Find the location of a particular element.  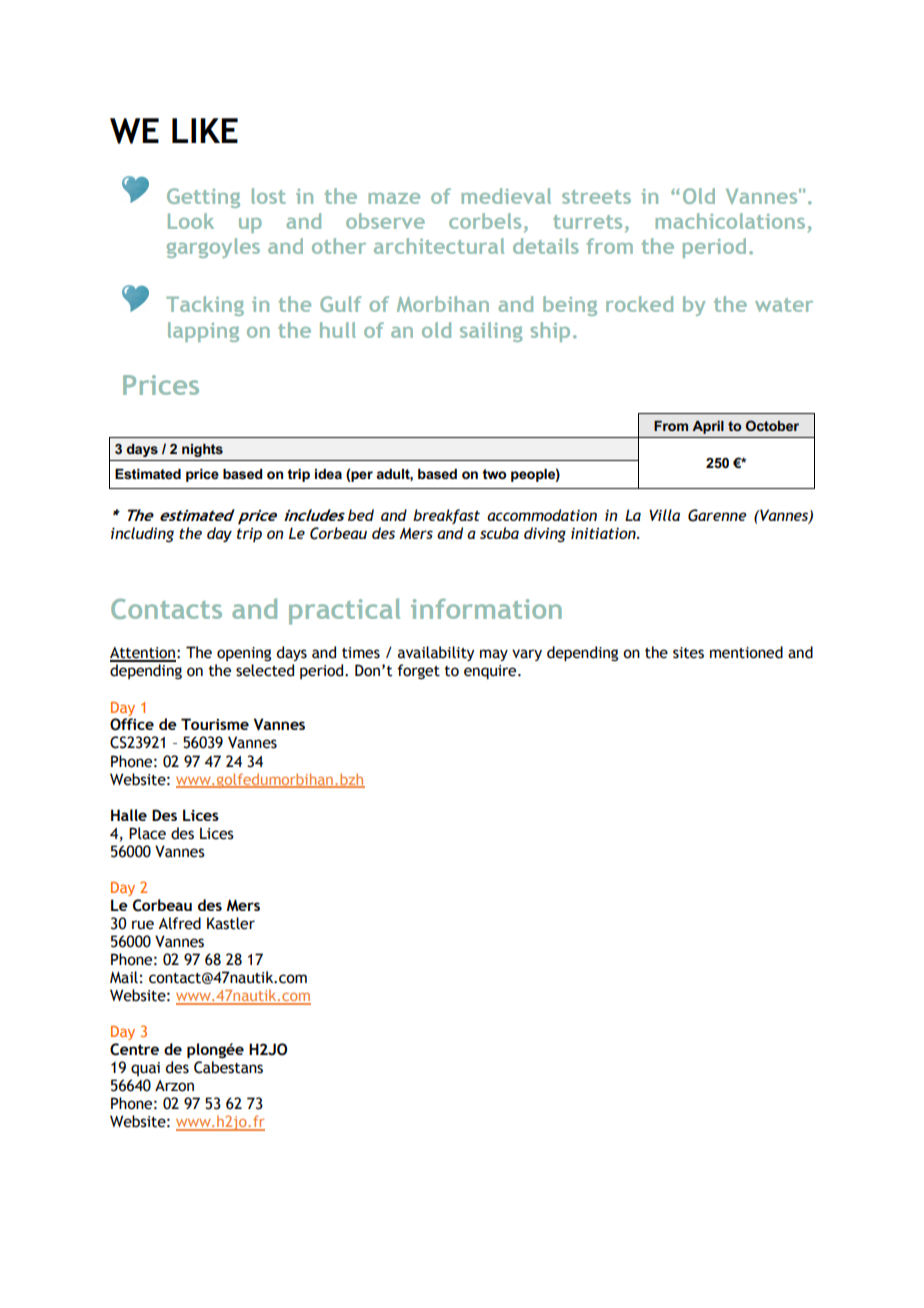

nights is located at coordinates (202, 450).
